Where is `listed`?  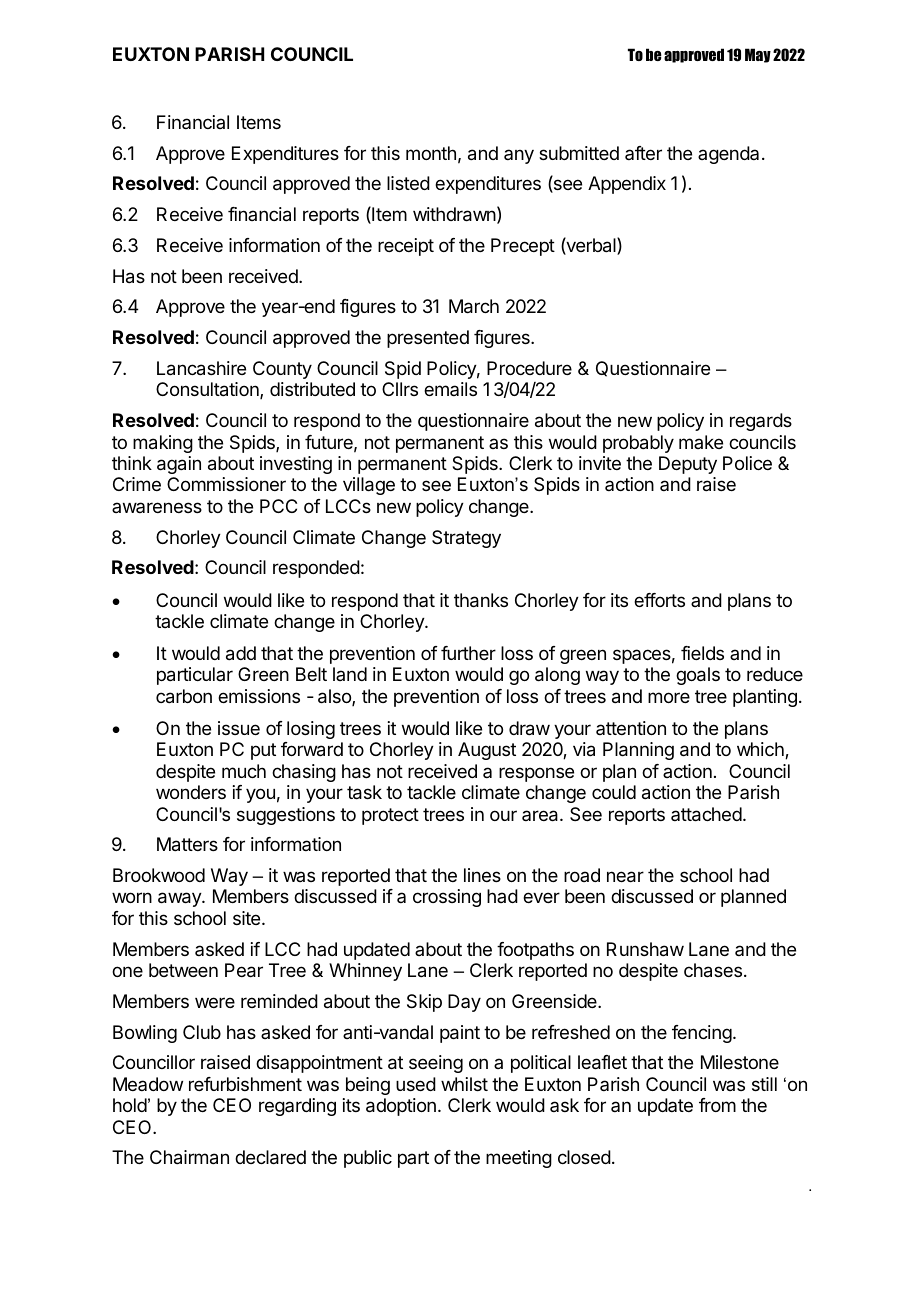
listed is located at coordinates (408, 183).
